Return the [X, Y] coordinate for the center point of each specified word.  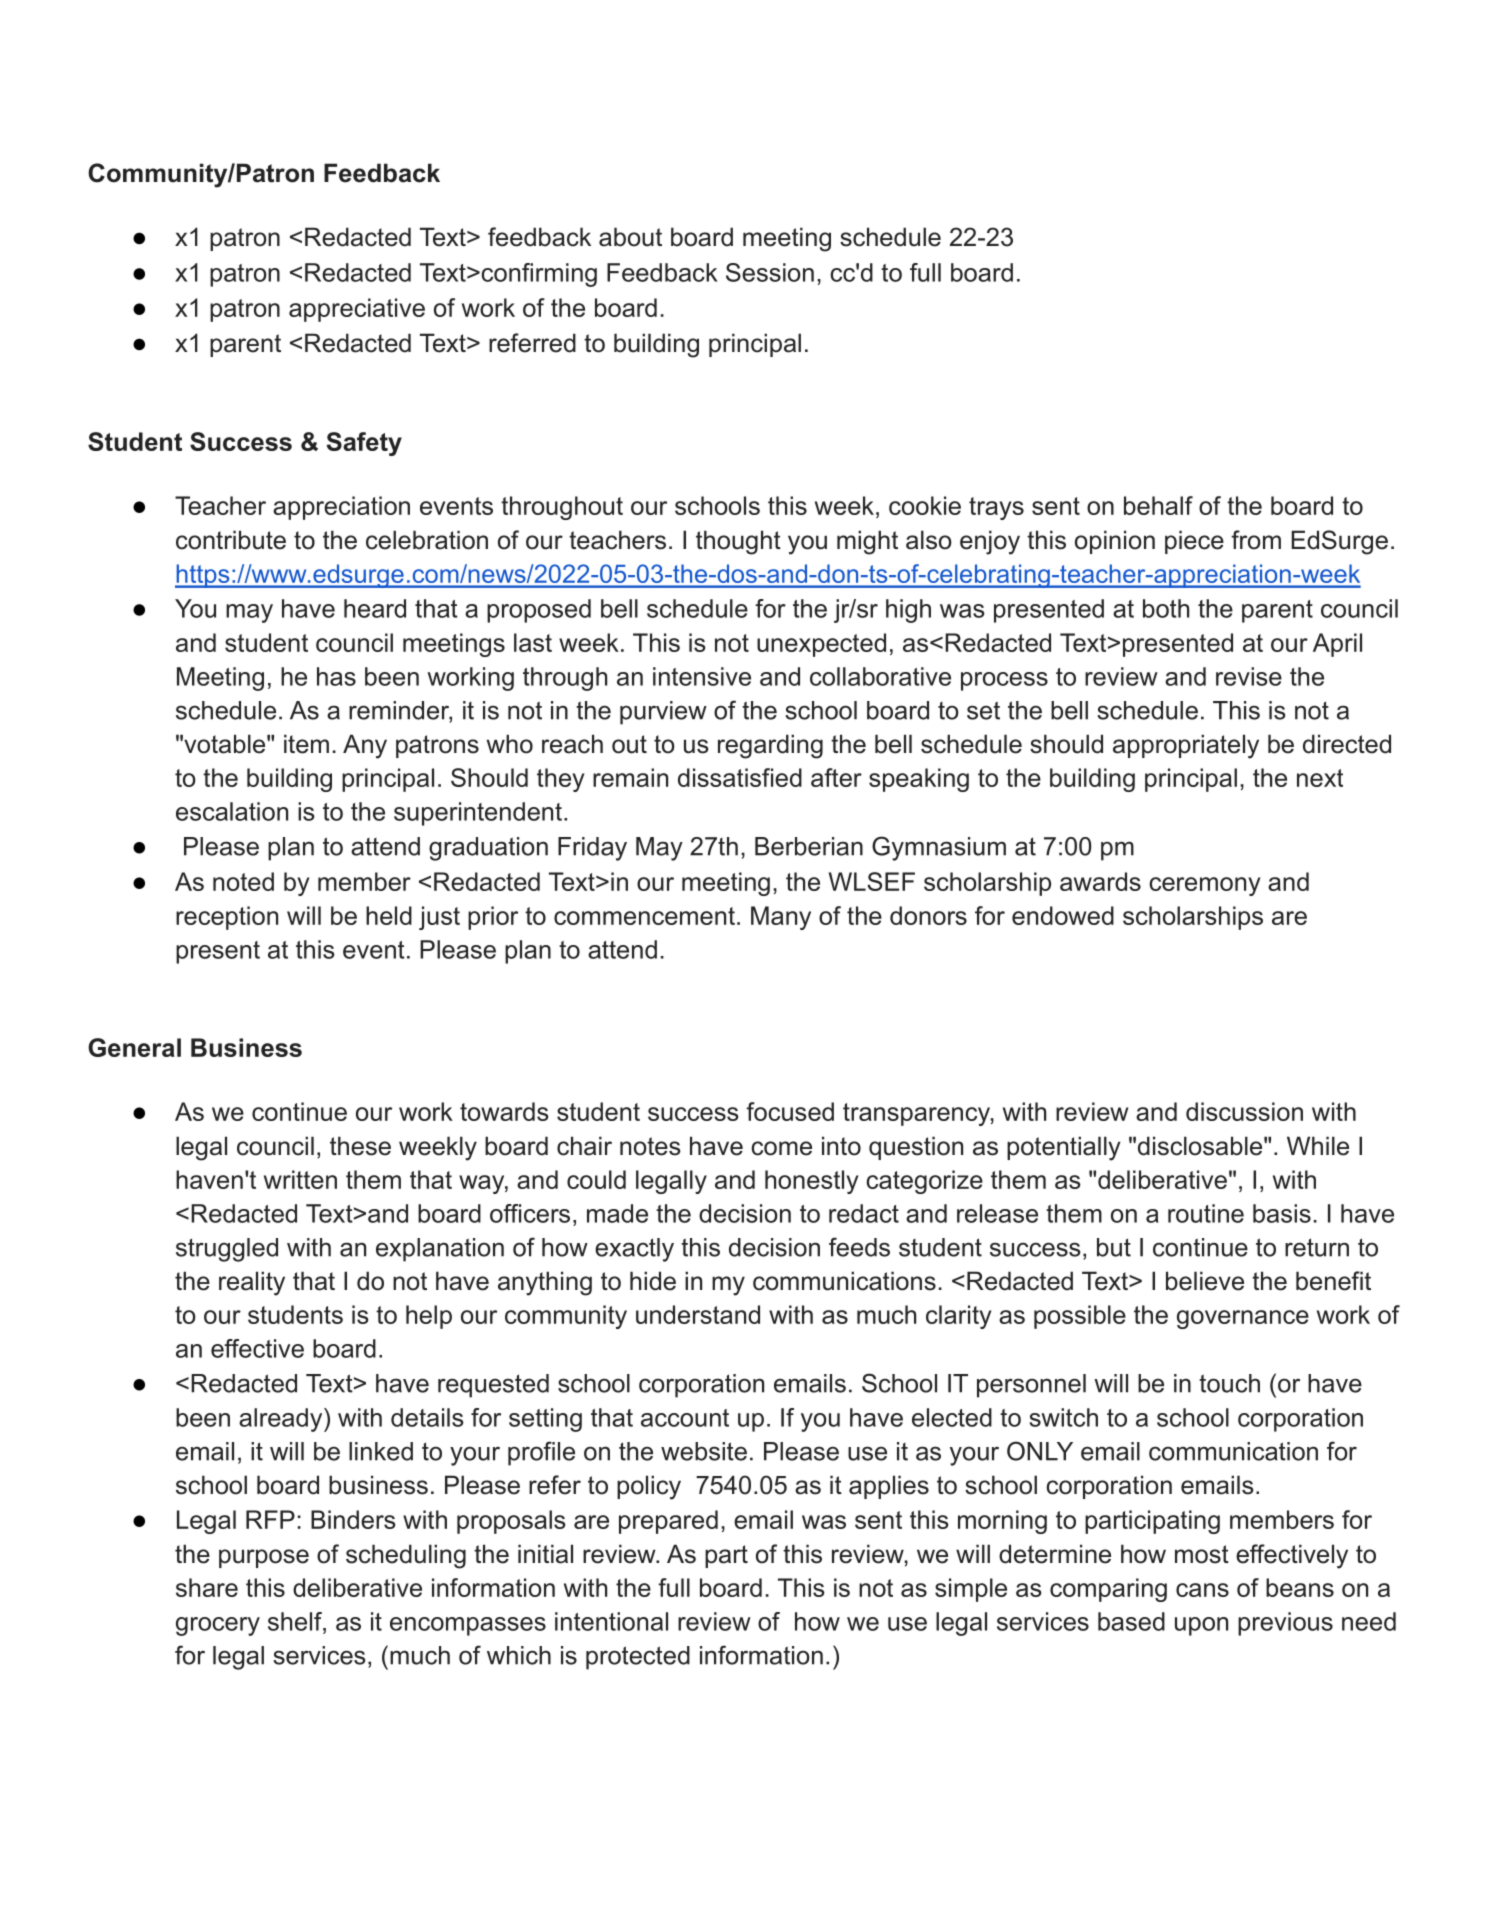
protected [638, 1658]
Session [770, 272]
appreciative [357, 310]
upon [1201, 1626]
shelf [296, 1621]
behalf [1158, 505]
